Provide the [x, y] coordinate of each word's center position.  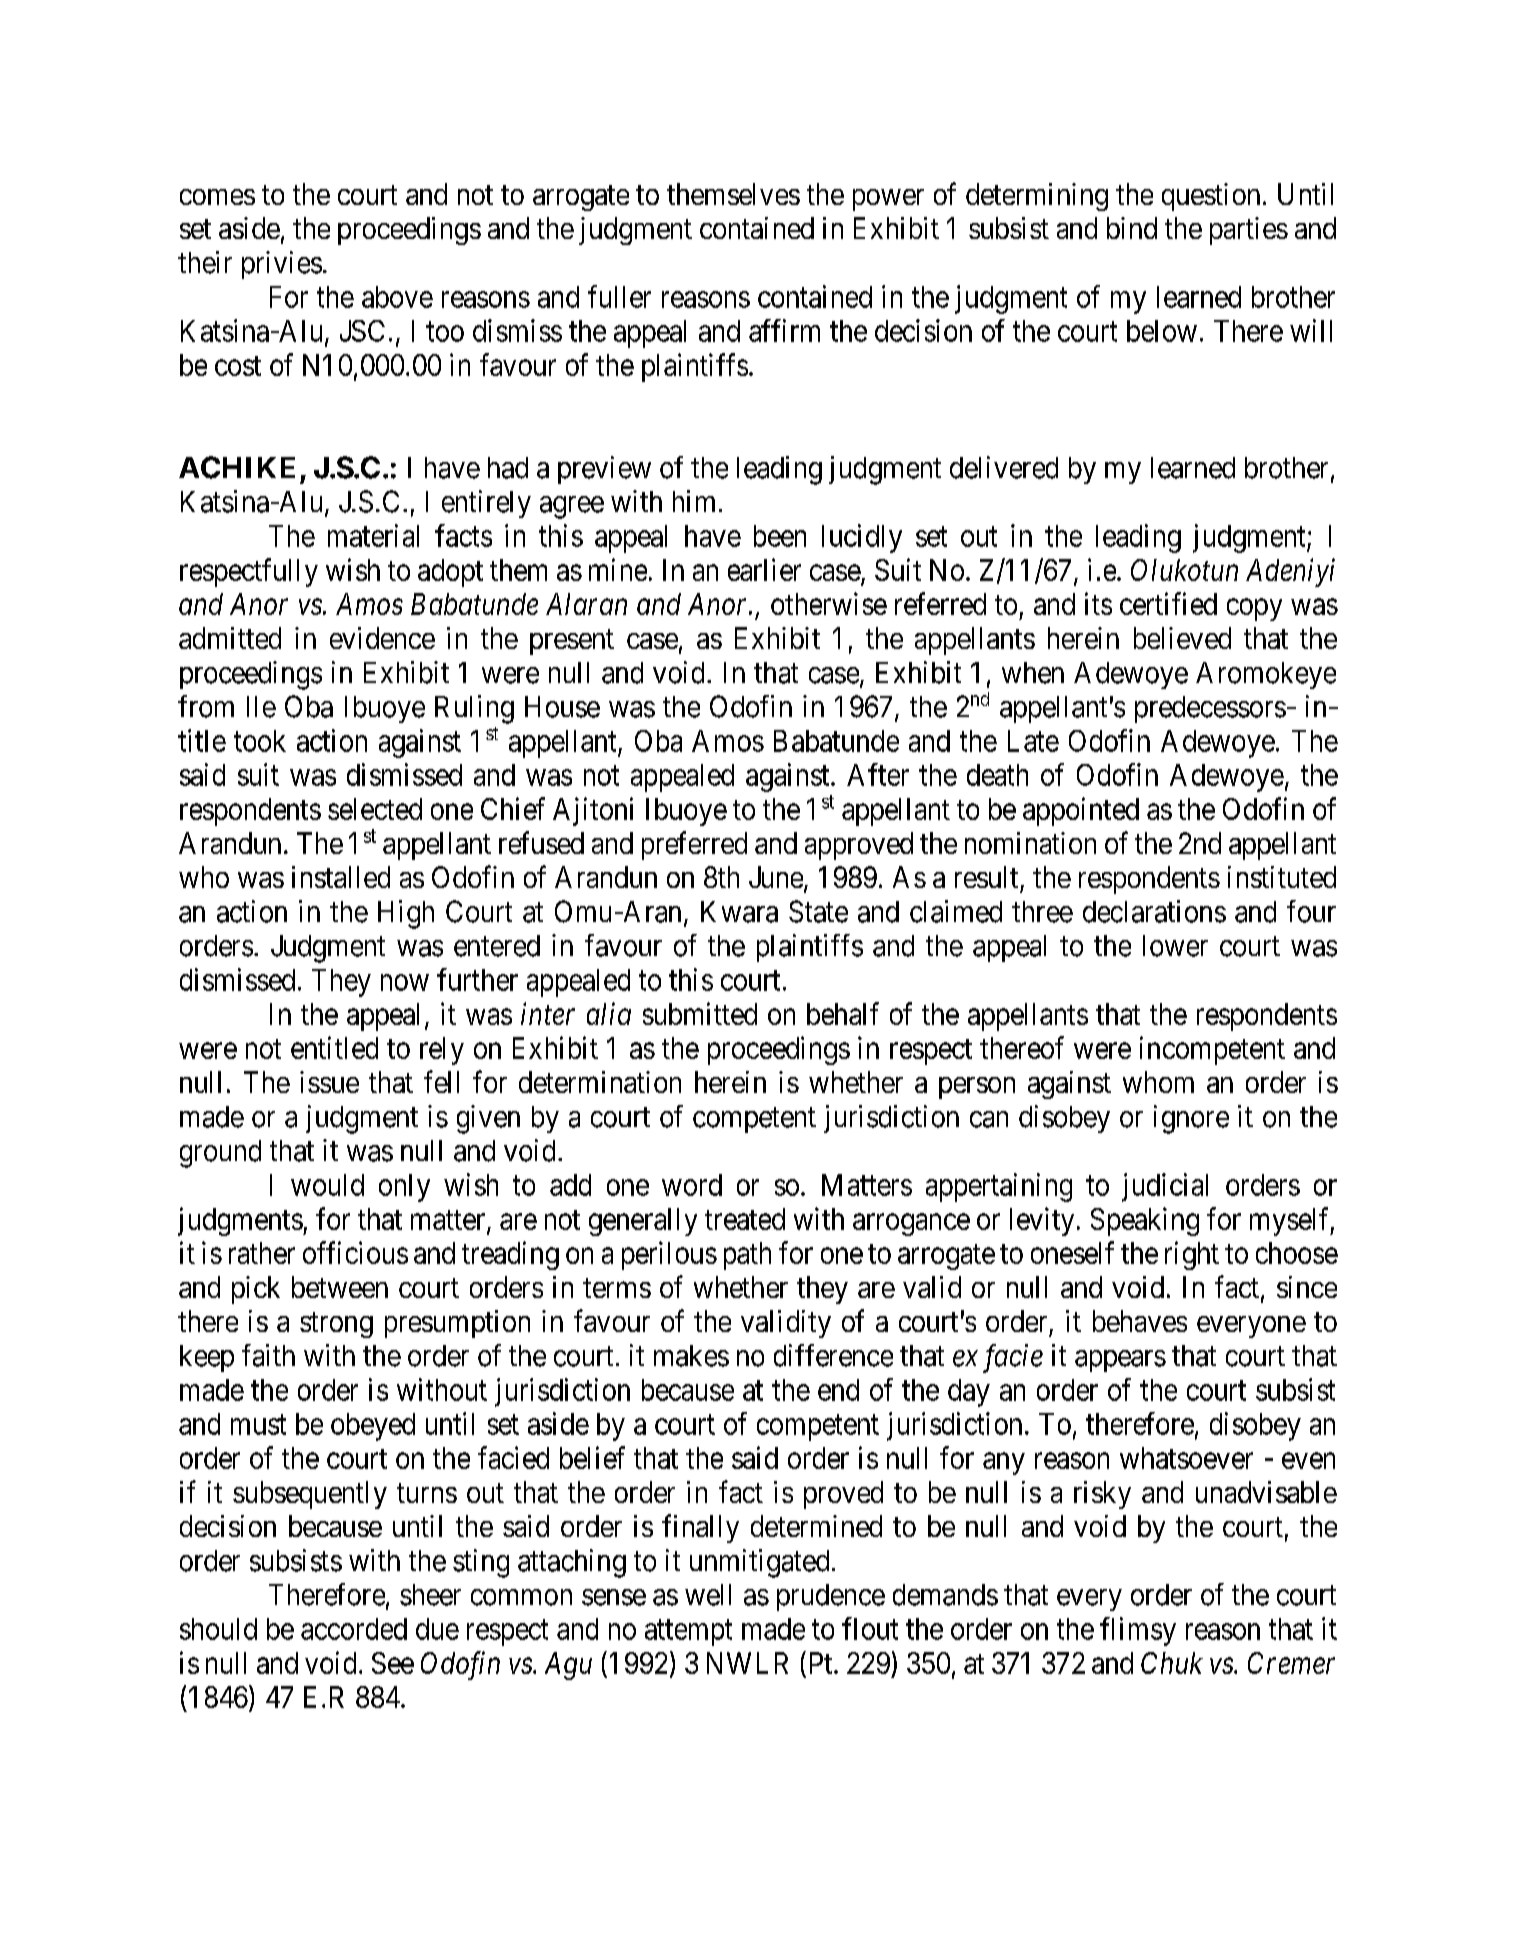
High [406, 914]
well [708, 1595]
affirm [784, 330]
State [818, 911]
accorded [354, 1629]
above [397, 297]
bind [1132, 228]
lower [1175, 946]
